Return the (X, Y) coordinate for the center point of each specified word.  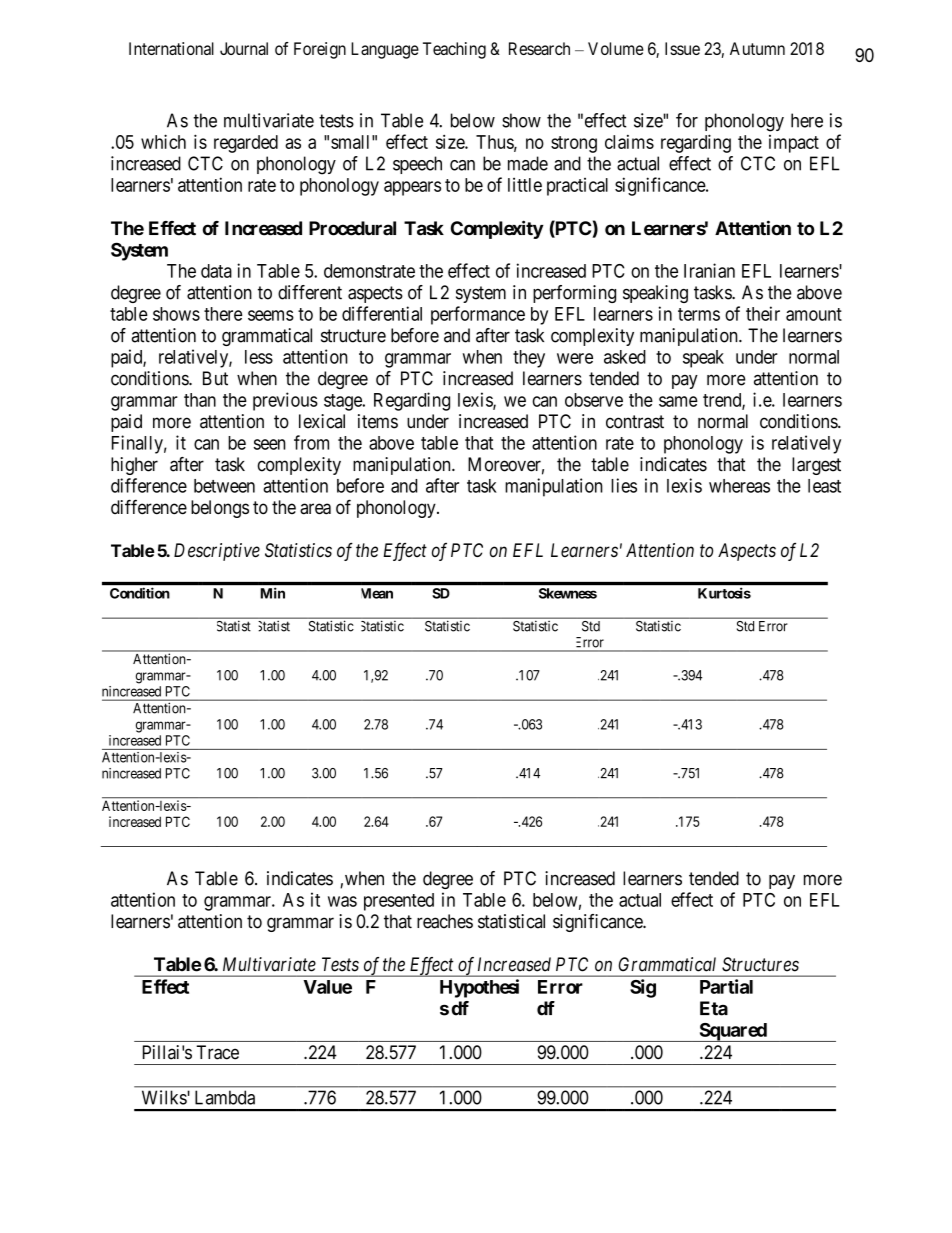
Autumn (757, 48)
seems (271, 315)
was (342, 901)
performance (478, 315)
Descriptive (217, 552)
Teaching (454, 50)
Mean (377, 593)
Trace (217, 1052)
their (763, 313)
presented (399, 902)
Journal (244, 48)
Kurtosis (724, 593)
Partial (726, 986)
